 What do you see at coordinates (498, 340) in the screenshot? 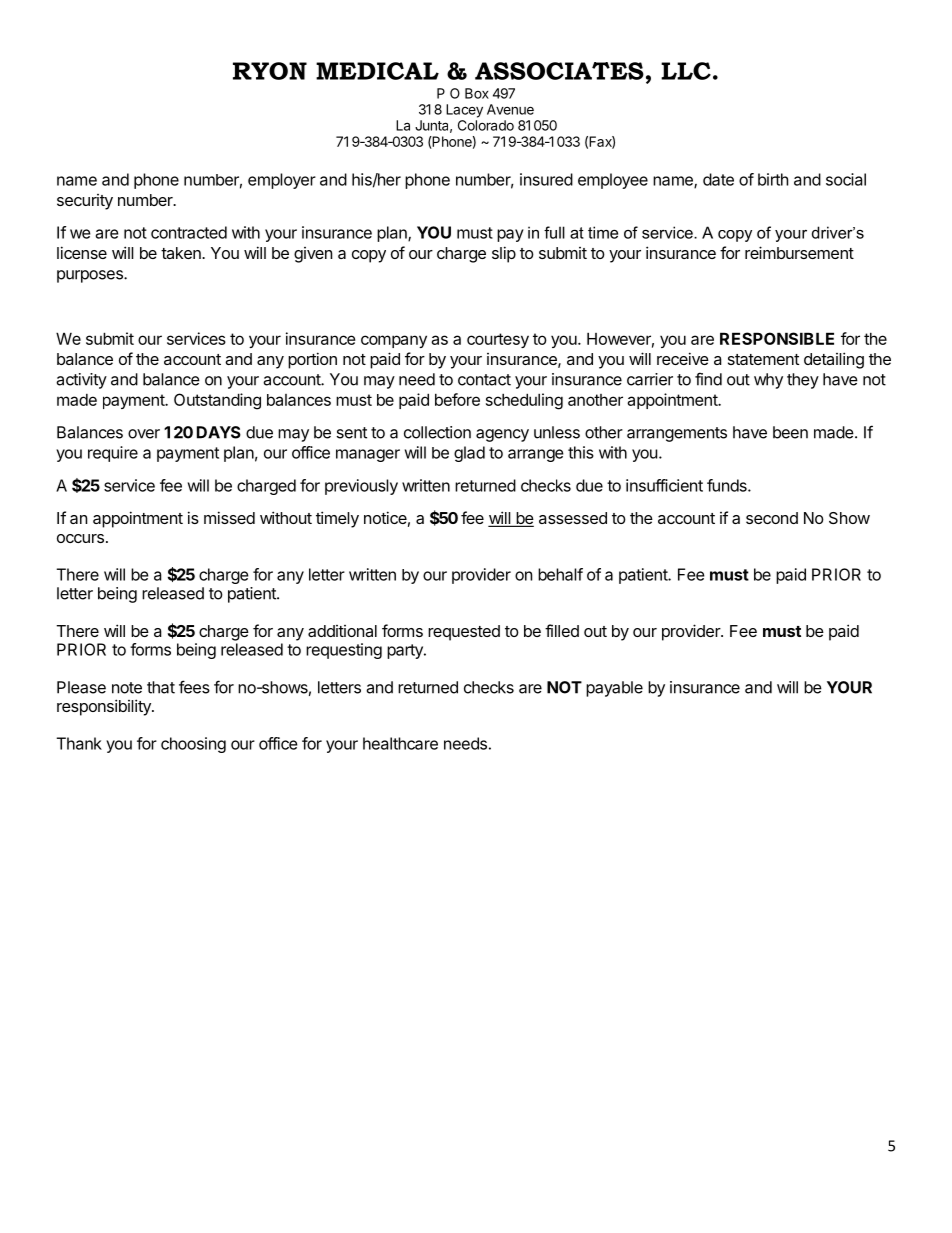
I see `courtesy` at bounding box center [498, 340].
